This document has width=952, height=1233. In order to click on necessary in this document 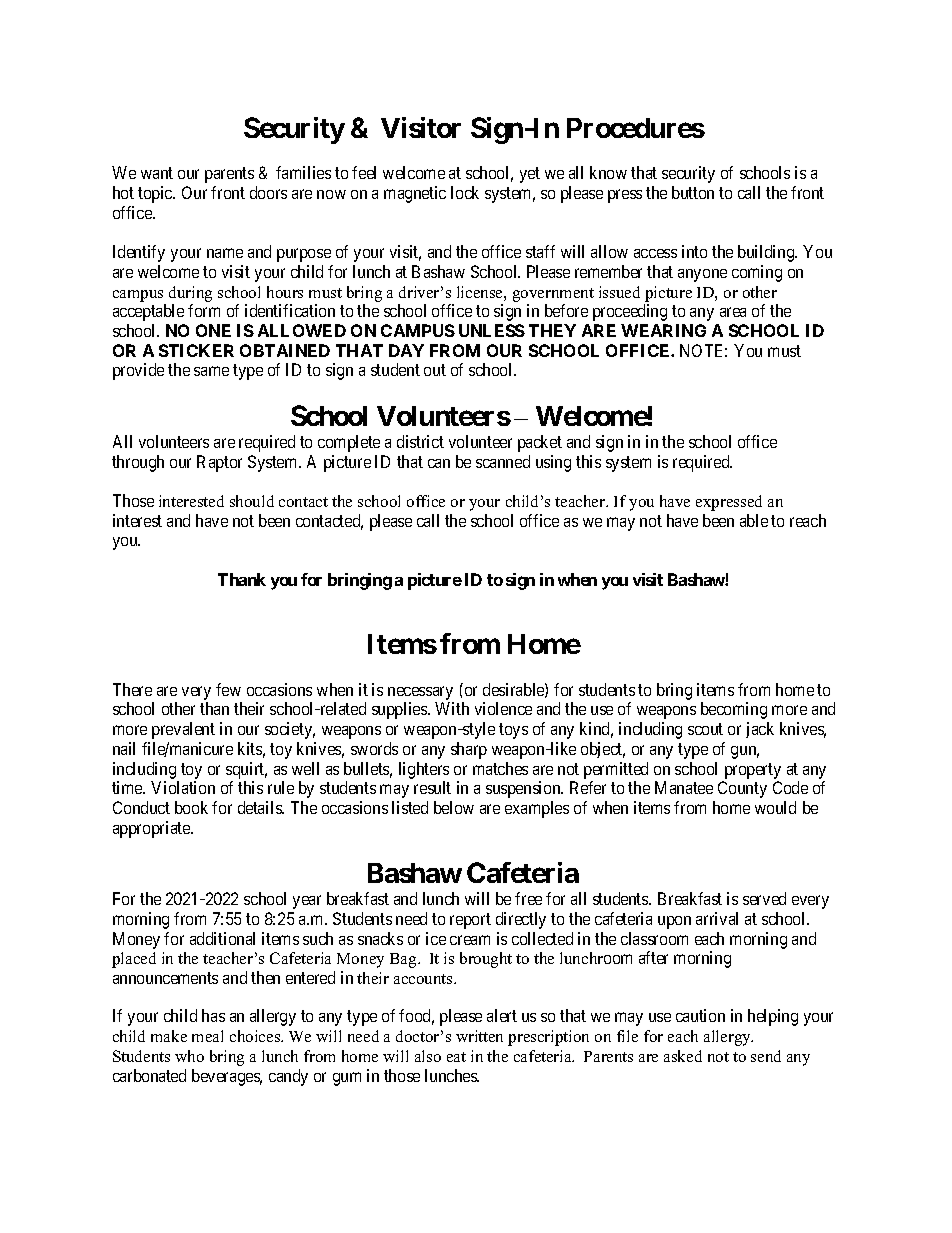, I will do `click(421, 694)`.
